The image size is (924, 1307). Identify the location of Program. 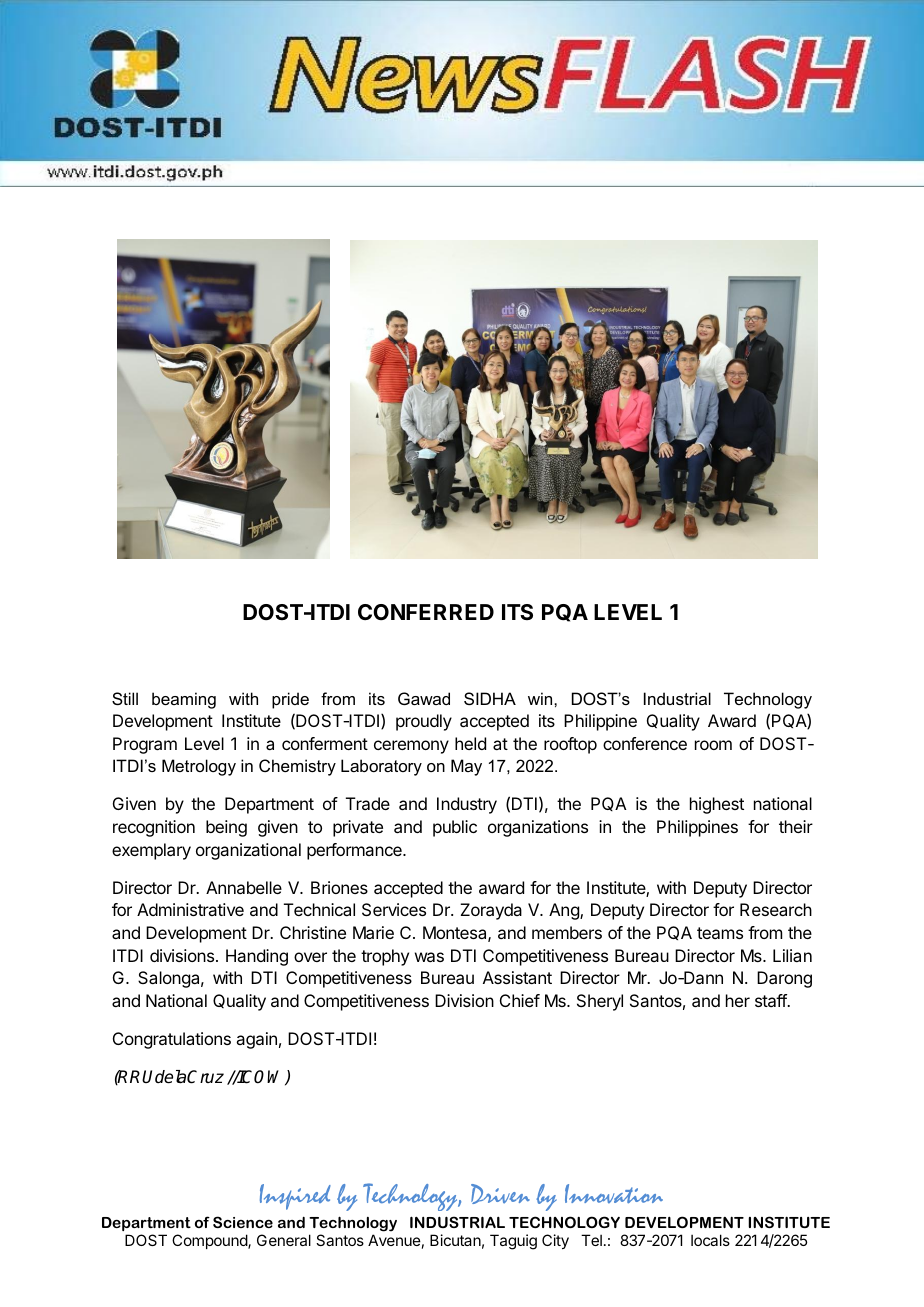
(145, 745).
